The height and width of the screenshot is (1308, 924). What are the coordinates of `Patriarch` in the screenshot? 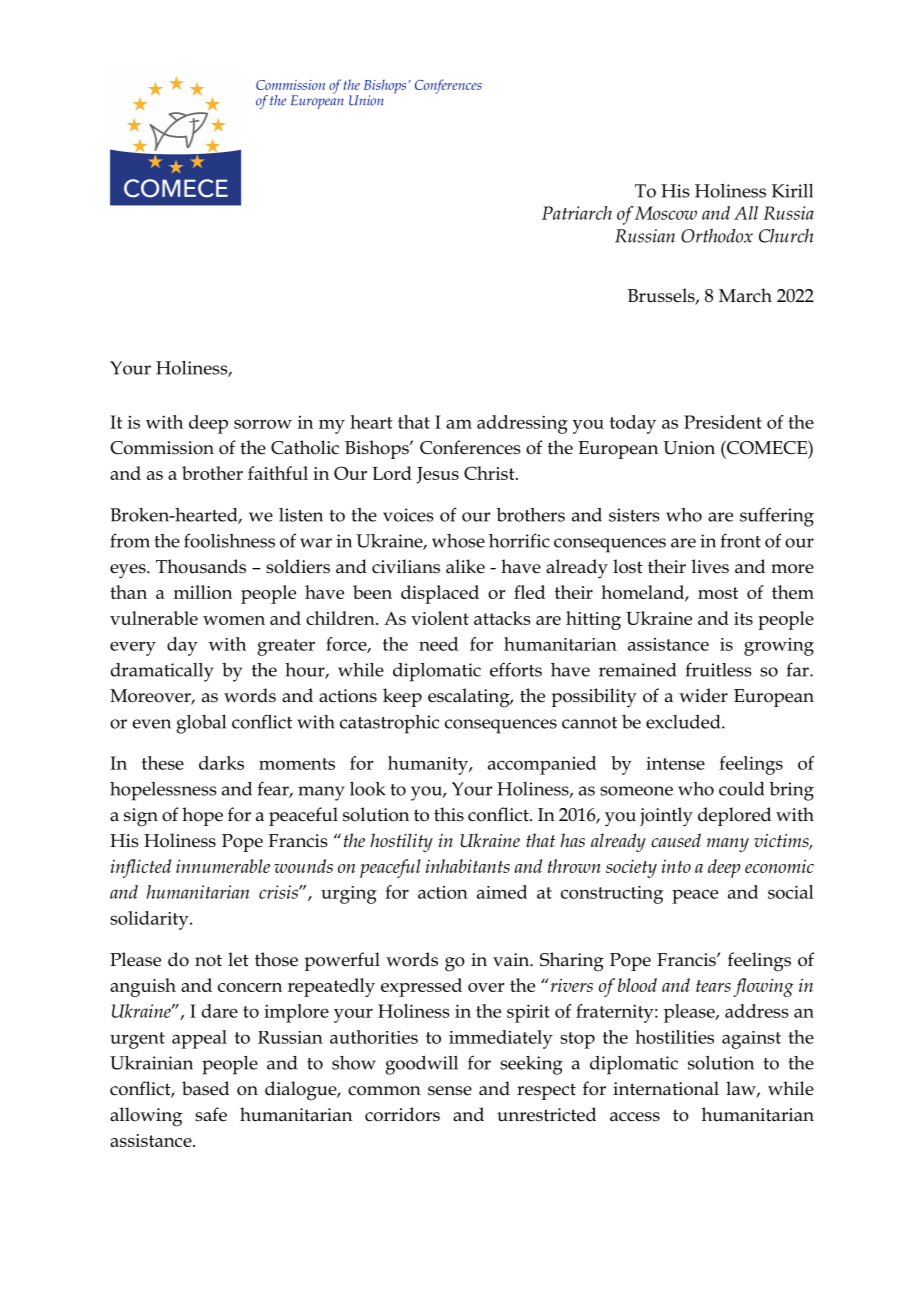 It's located at (577, 213).
